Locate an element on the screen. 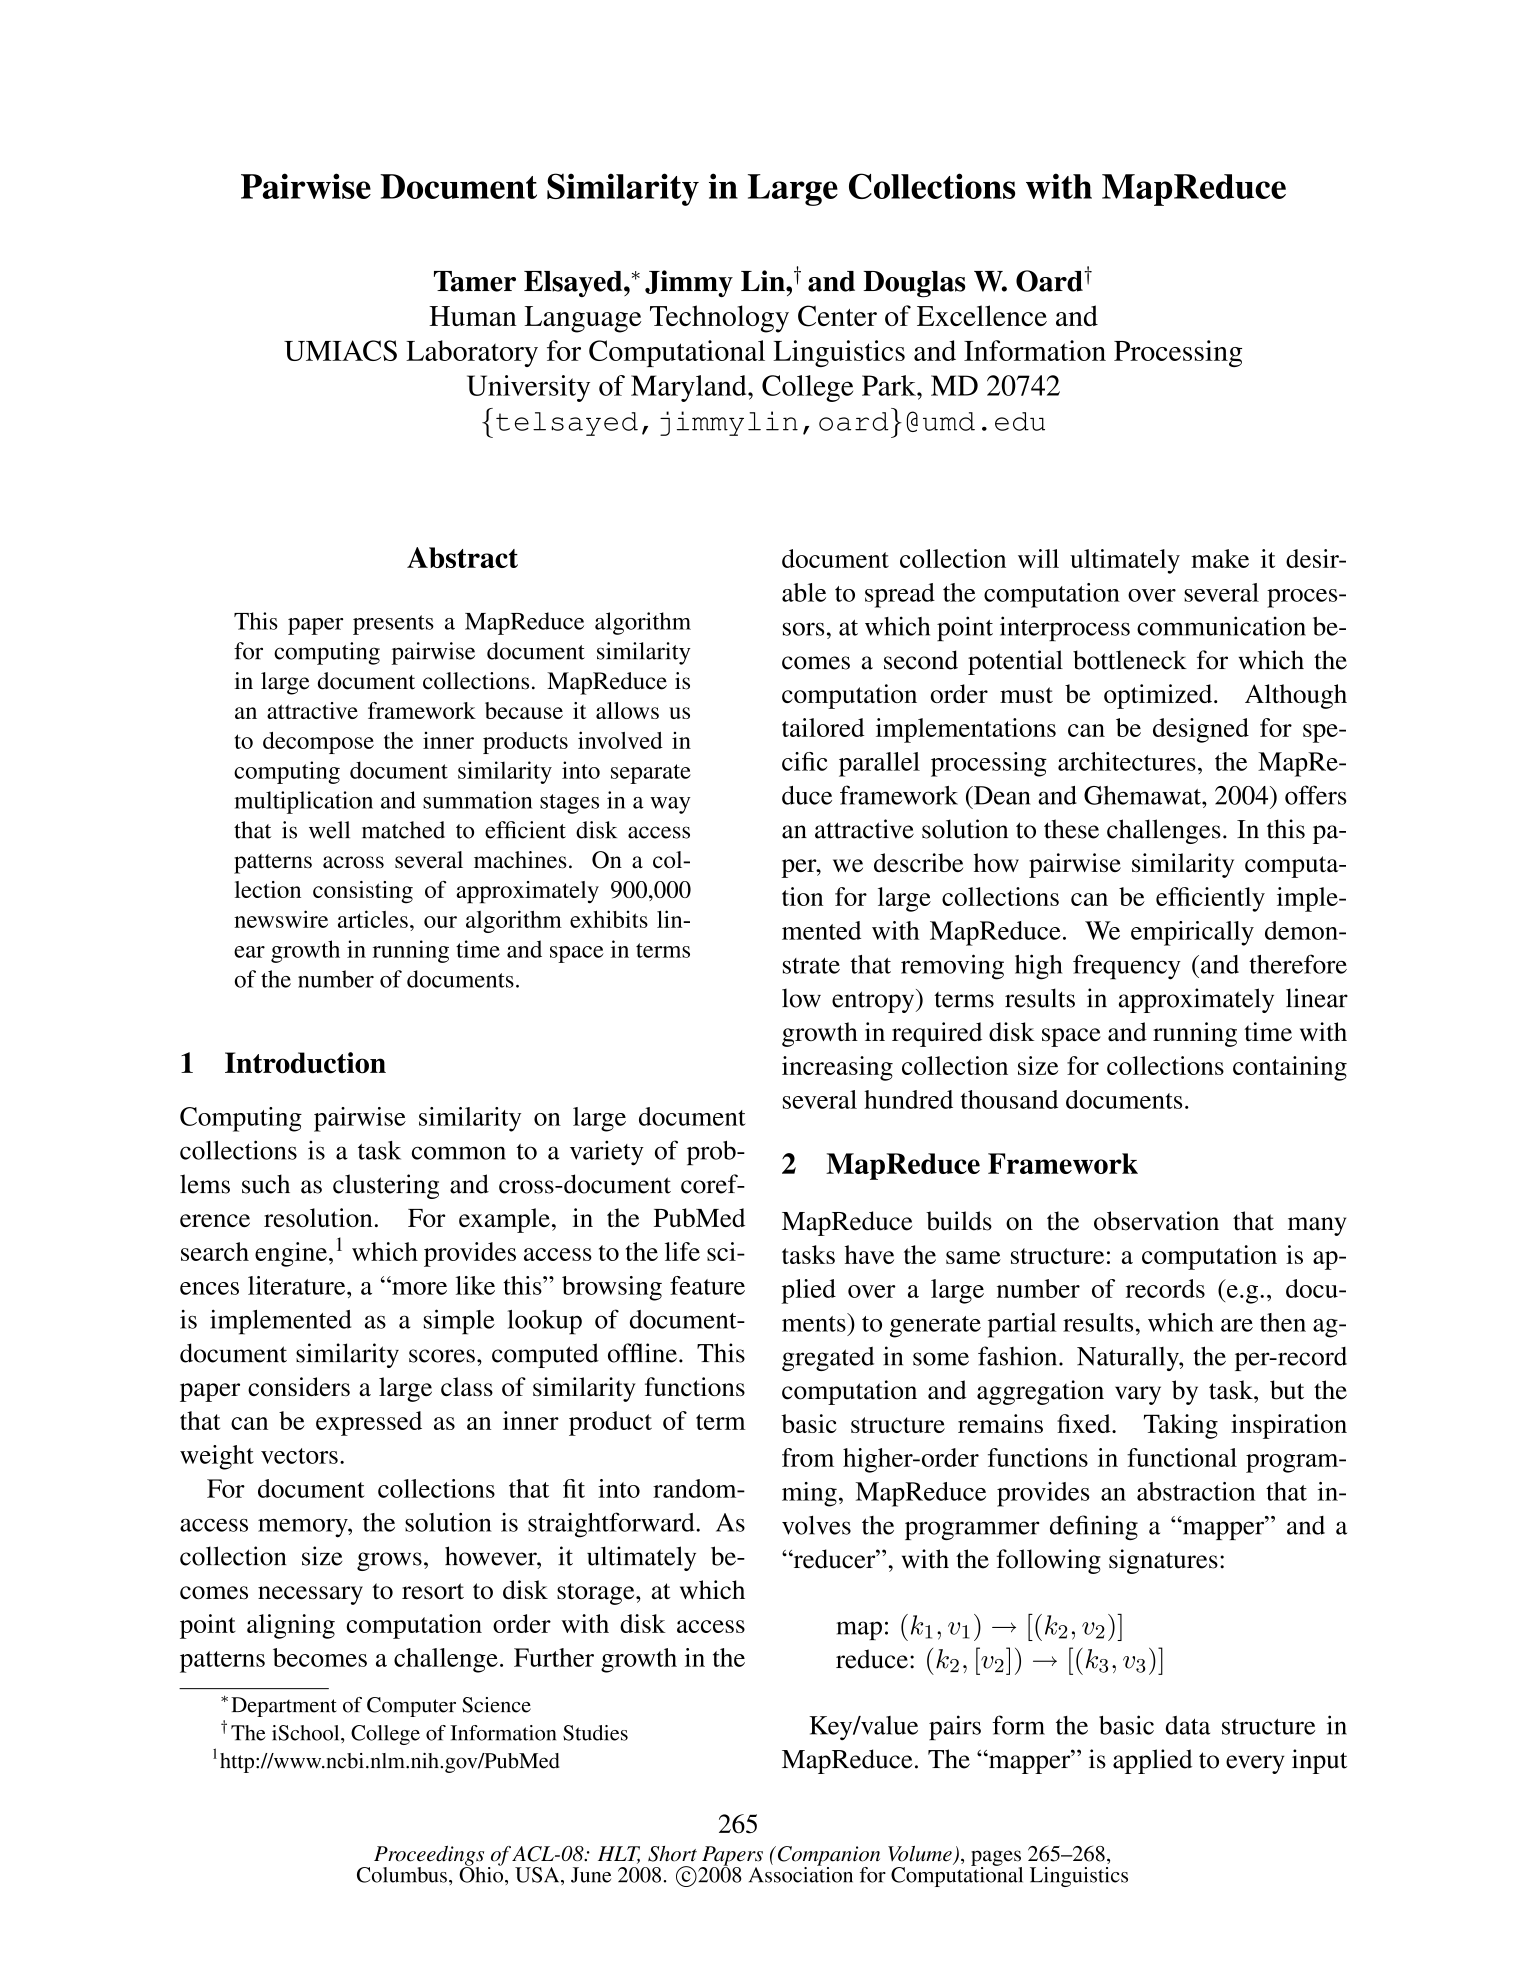 The image size is (1527, 1976). Technology is located at coordinates (719, 319).
